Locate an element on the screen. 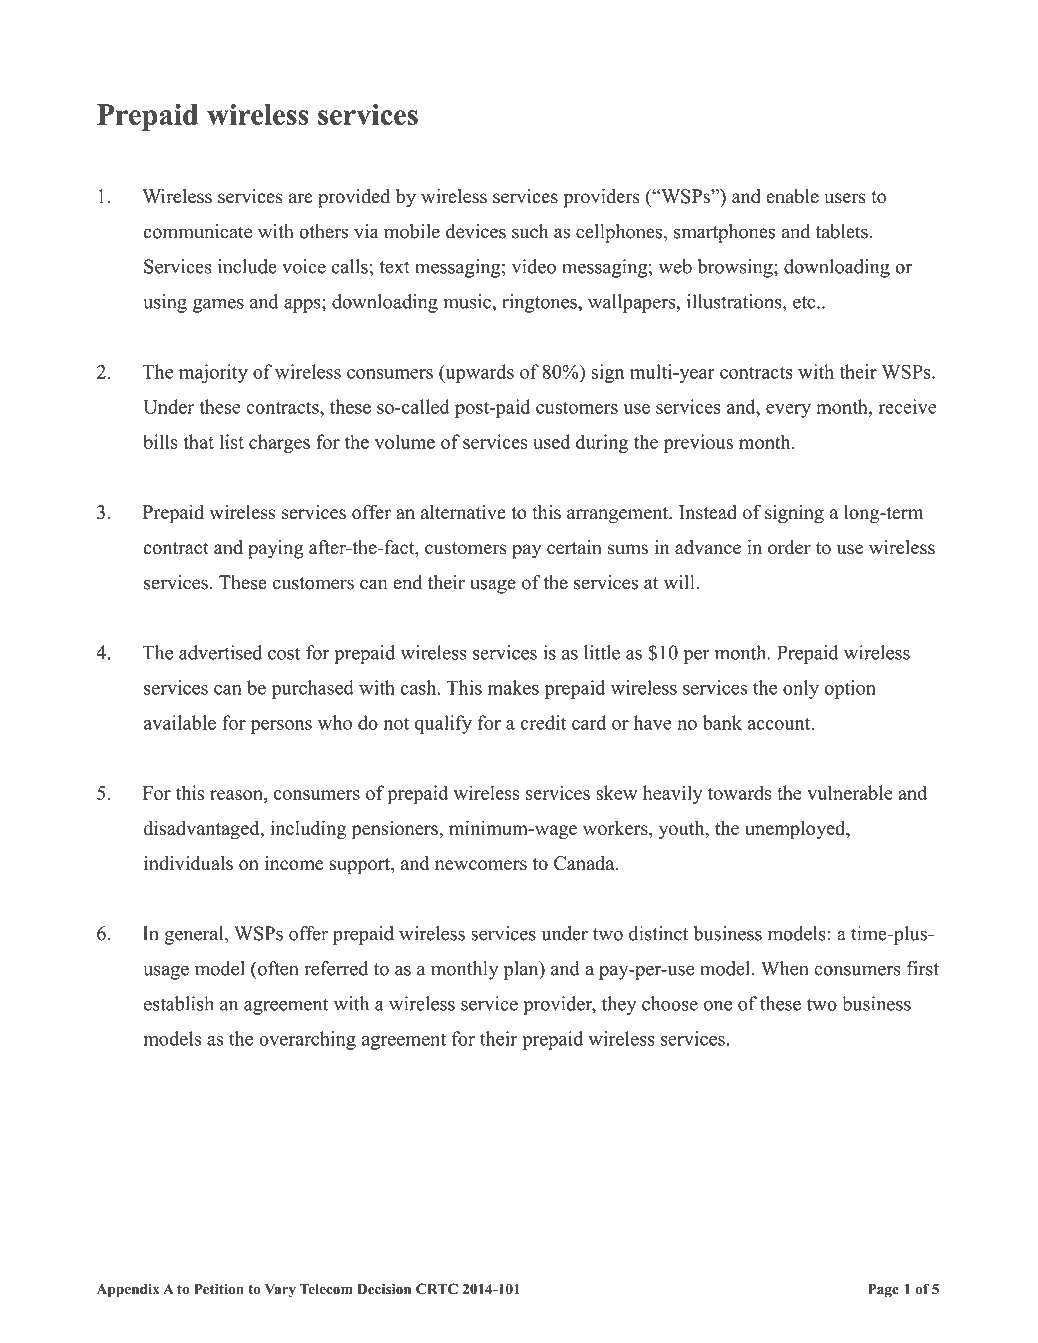 Image resolution: width=1038 pixels, height=1343 pixels. plan is located at coordinates (522, 970).
